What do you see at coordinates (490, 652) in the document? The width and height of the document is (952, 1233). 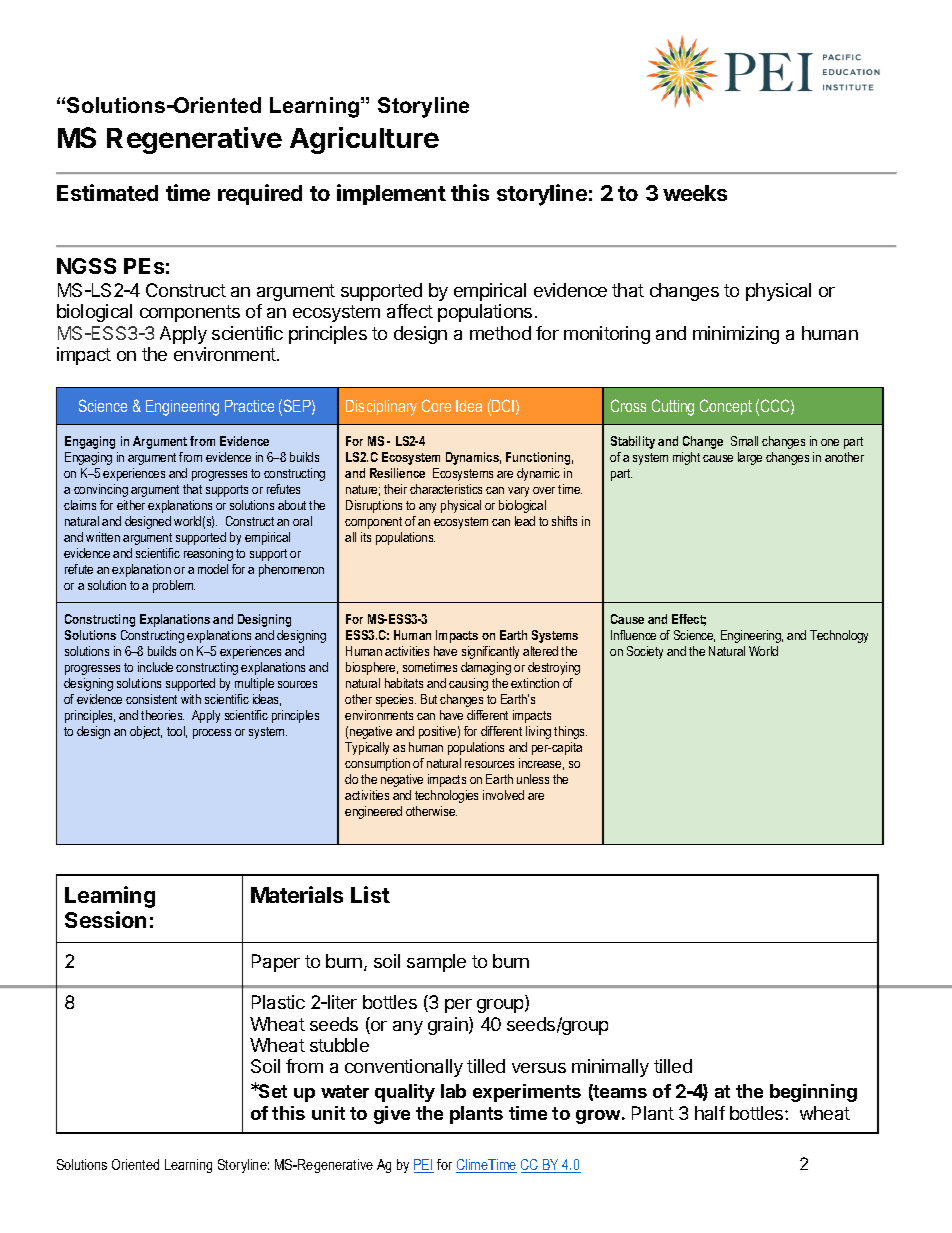 I see `significantly` at bounding box center [490, 652].
